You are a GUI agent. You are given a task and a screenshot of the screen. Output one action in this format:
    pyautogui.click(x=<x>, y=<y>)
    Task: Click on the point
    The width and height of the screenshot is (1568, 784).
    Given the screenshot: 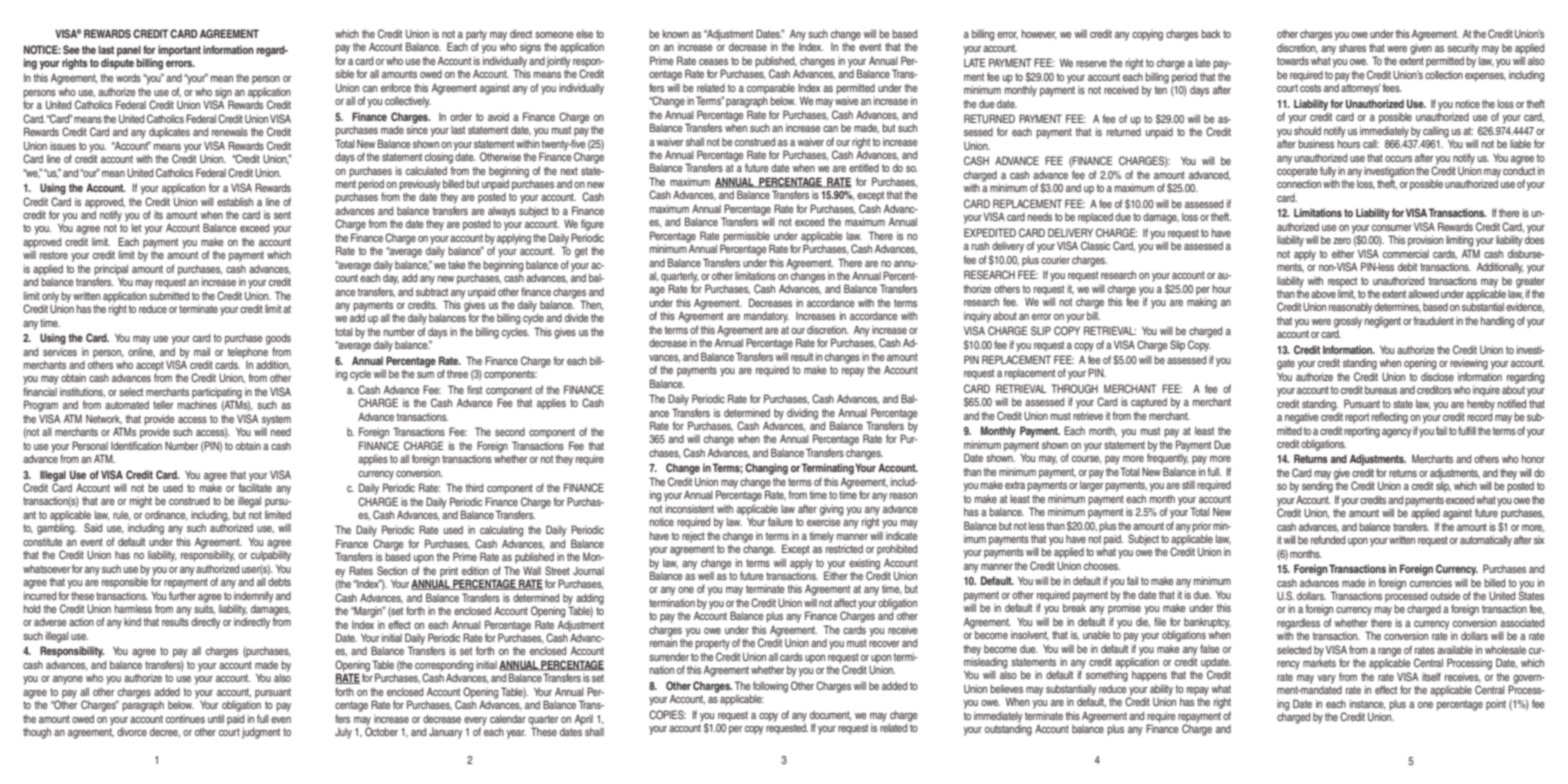 What is the action you would take?
    pyautogui.click(x=1496, y=705)
